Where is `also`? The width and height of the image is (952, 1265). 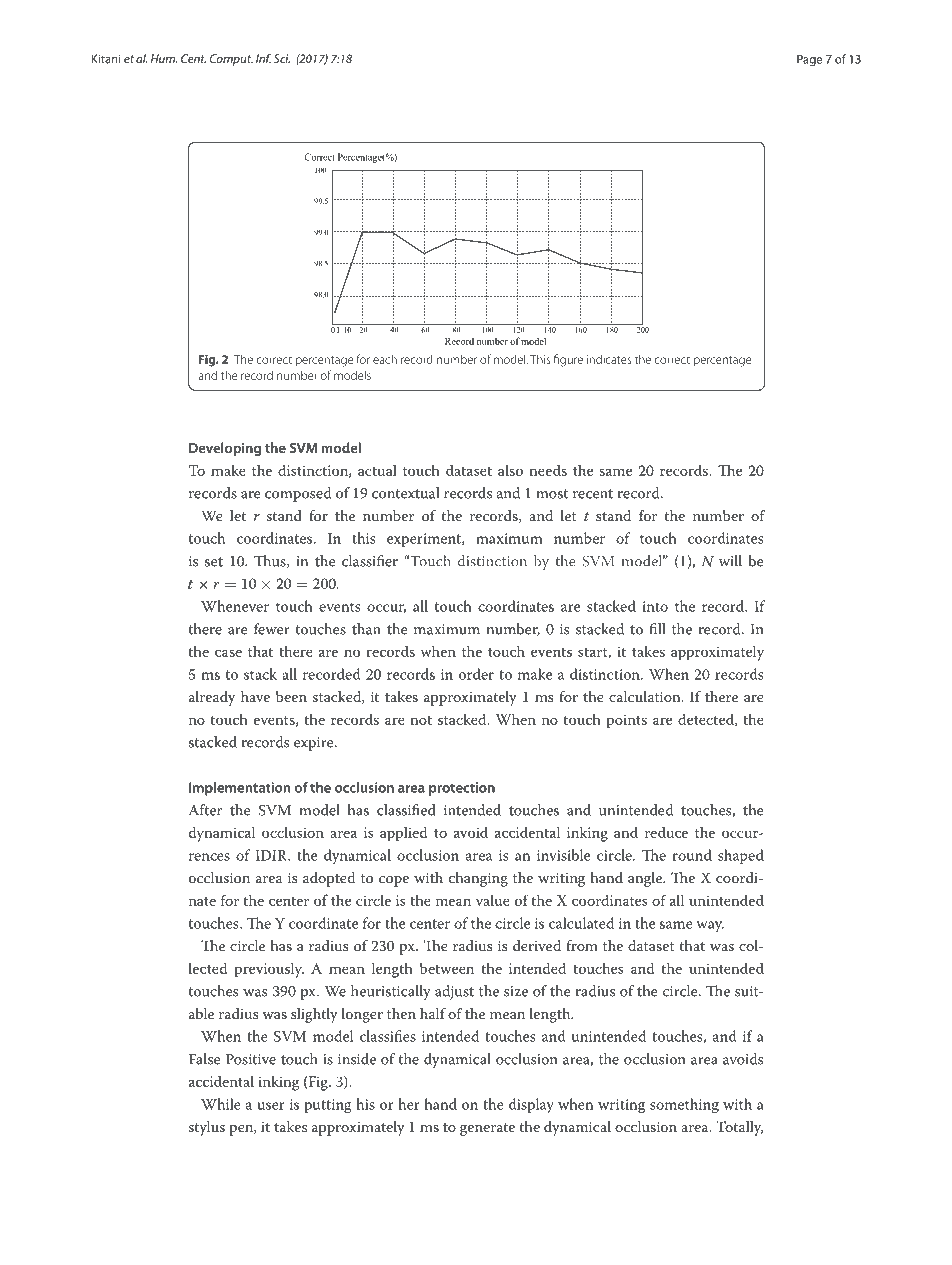
also is located at coordinates (510, 470).
